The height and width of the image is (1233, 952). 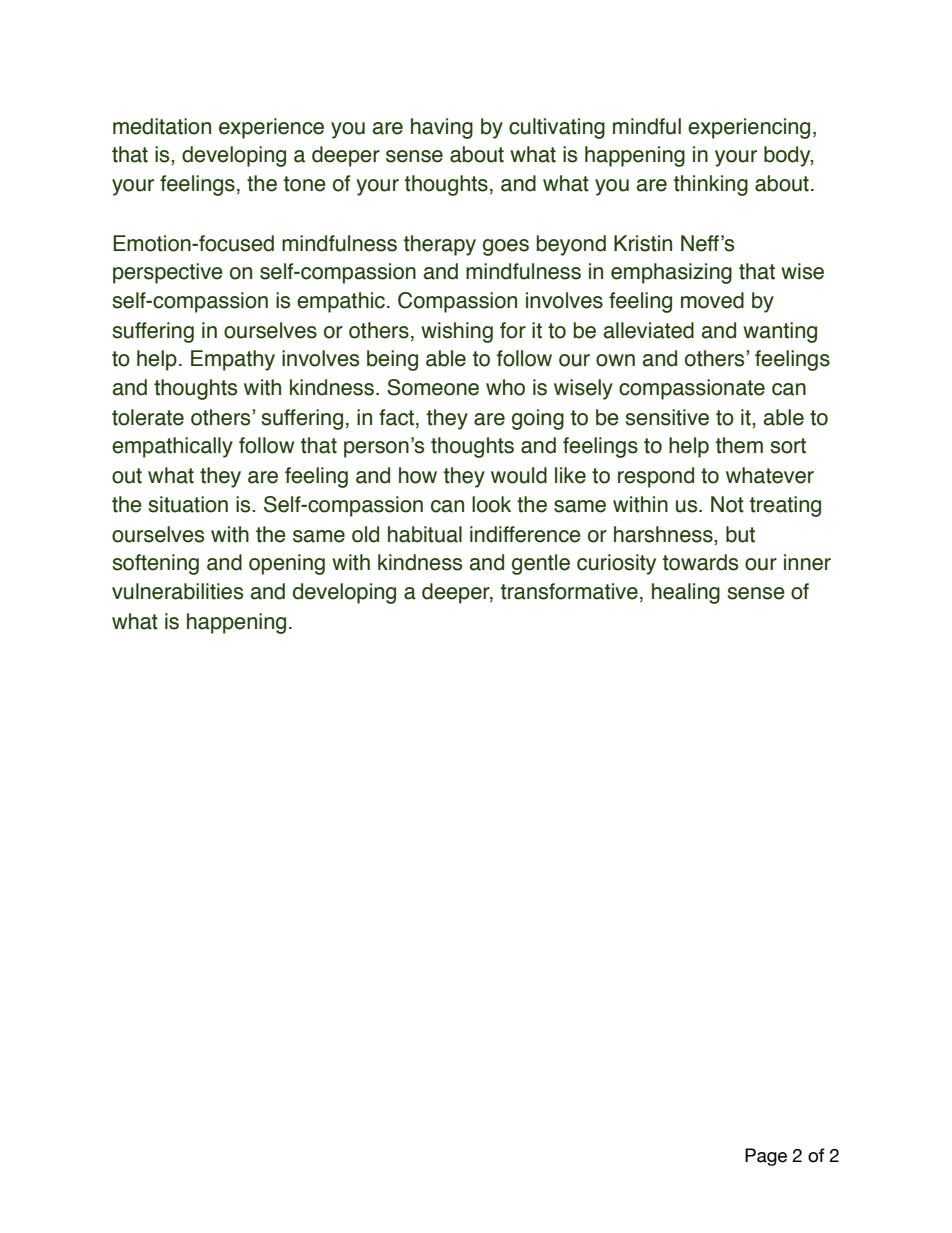 I want to click on vulnerabilities, so click(x=177, y=591).
